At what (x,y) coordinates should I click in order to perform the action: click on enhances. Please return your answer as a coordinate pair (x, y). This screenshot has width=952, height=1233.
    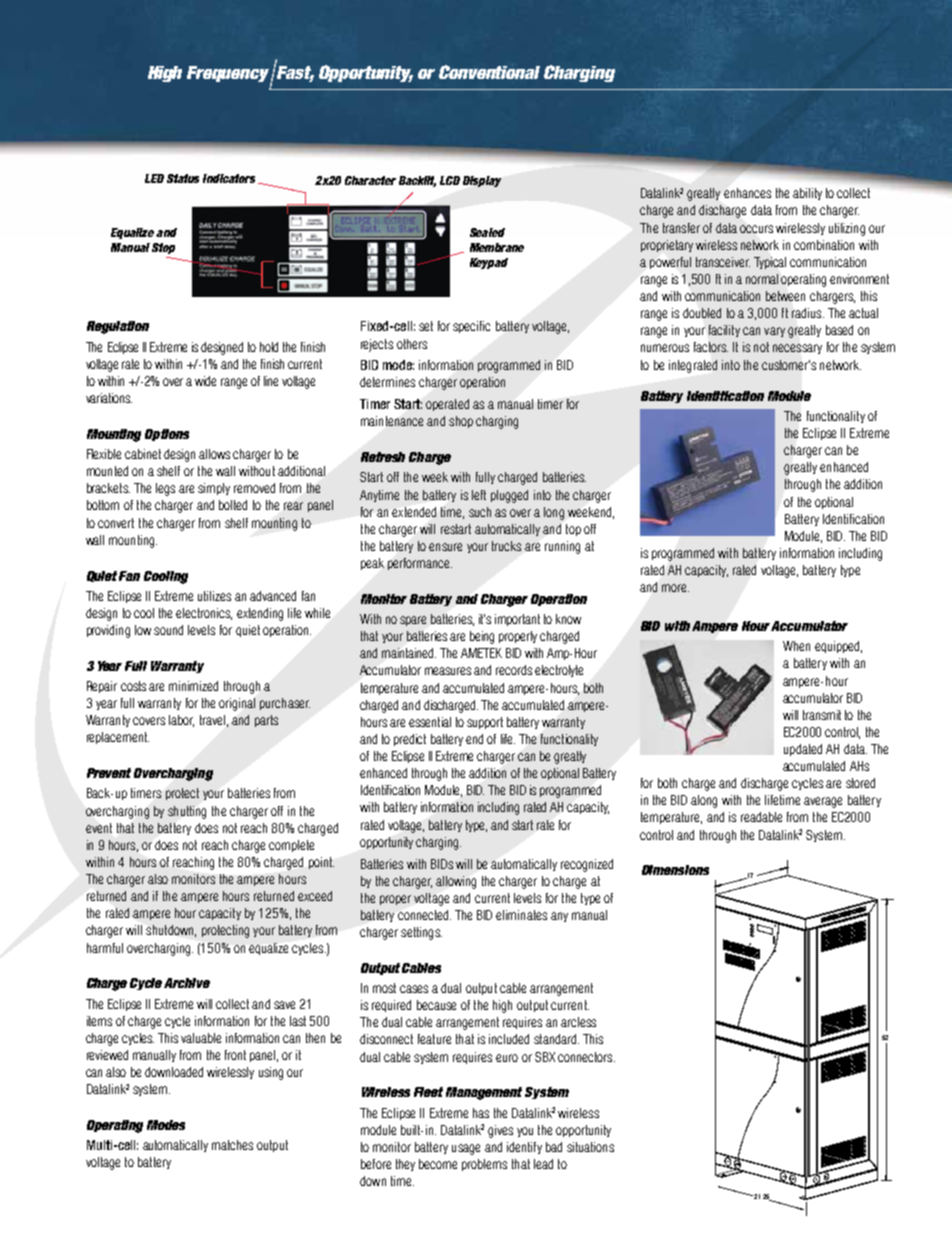
    Looking at the image, I should click on (747, 193).
